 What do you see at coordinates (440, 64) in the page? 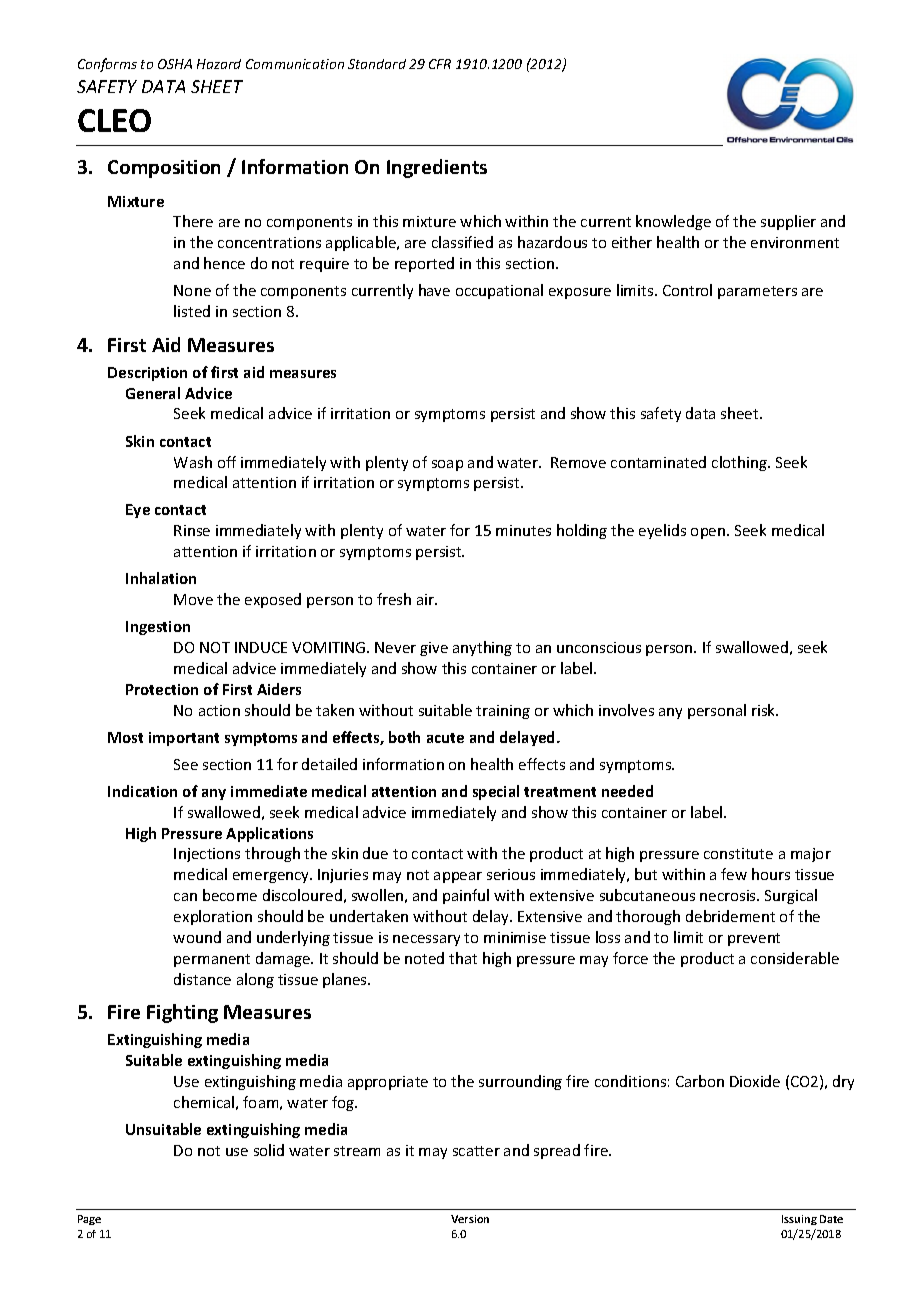
I see `CFR` at bounding box center [440, 64].
